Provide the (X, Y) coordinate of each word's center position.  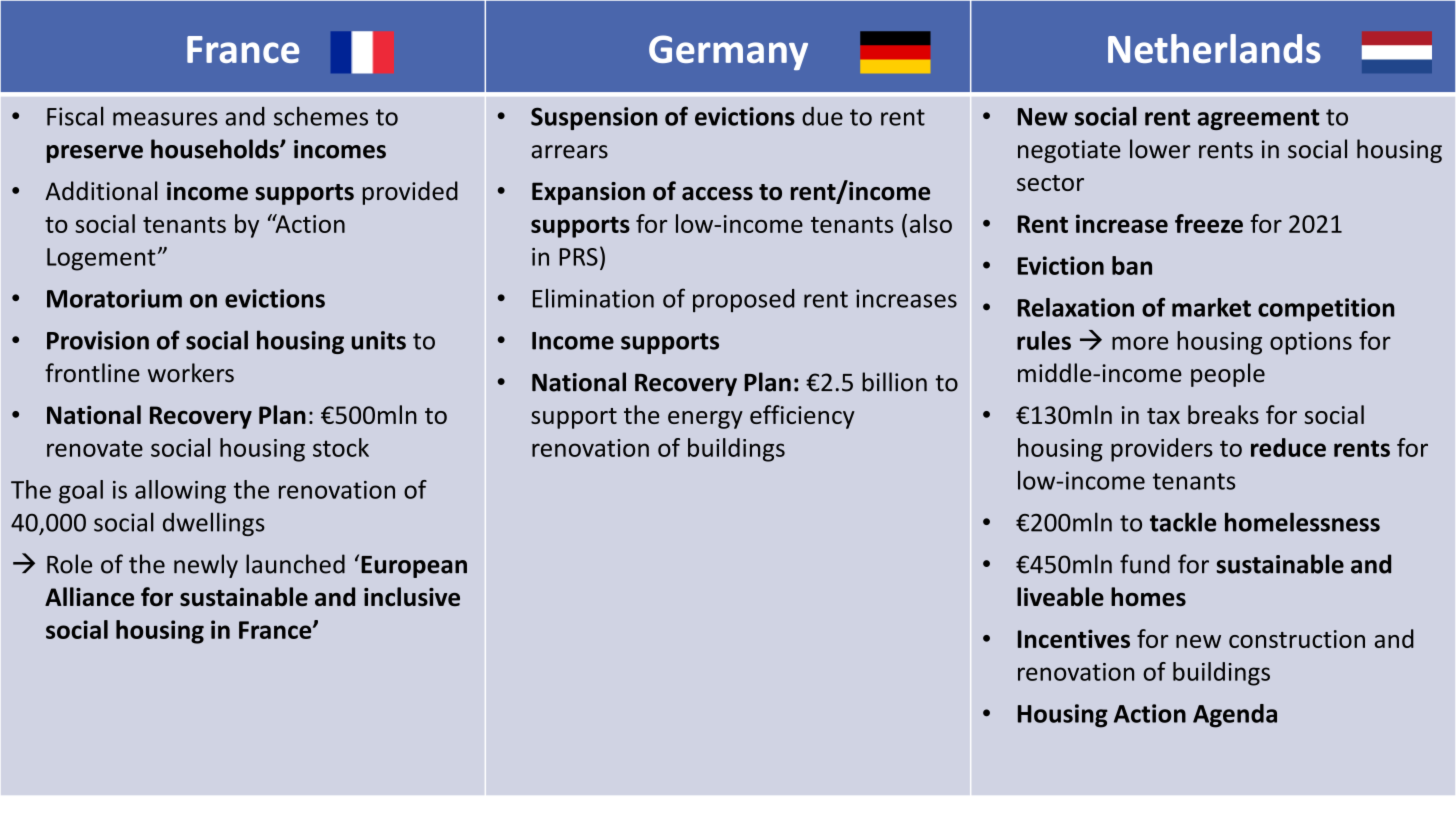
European (414, 567)
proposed (744, 300)
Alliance (89, 596)
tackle (1183, 522)
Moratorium (114, 298)
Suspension (594, 118)
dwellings (214, 524)
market (1211, 307)
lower (1160, 149)
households (216, 149)
